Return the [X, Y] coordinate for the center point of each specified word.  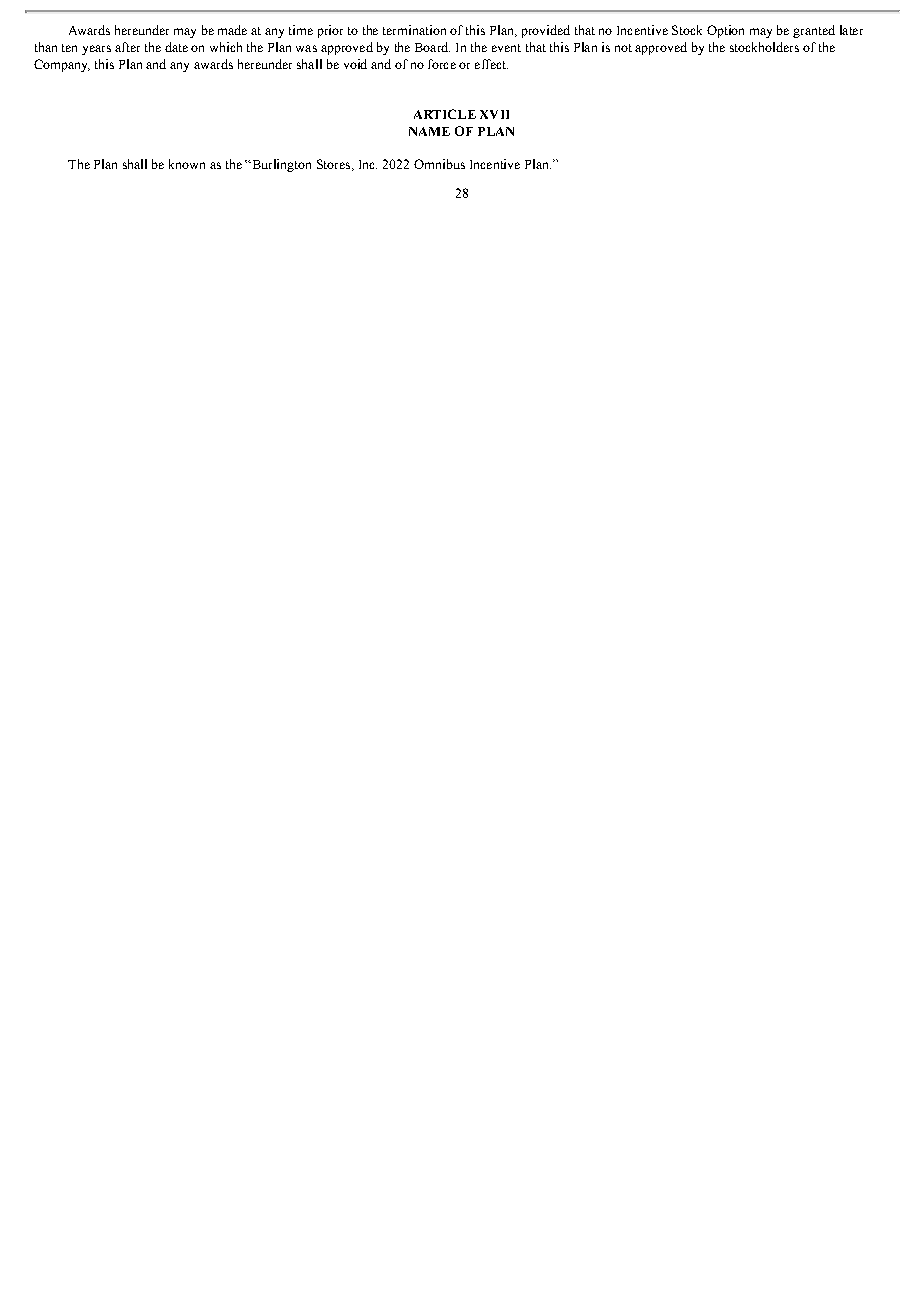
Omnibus [439, 164]
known [187, 164]
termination [414, 30]
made [232, 30]
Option [725, 31]
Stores [335, 165]
